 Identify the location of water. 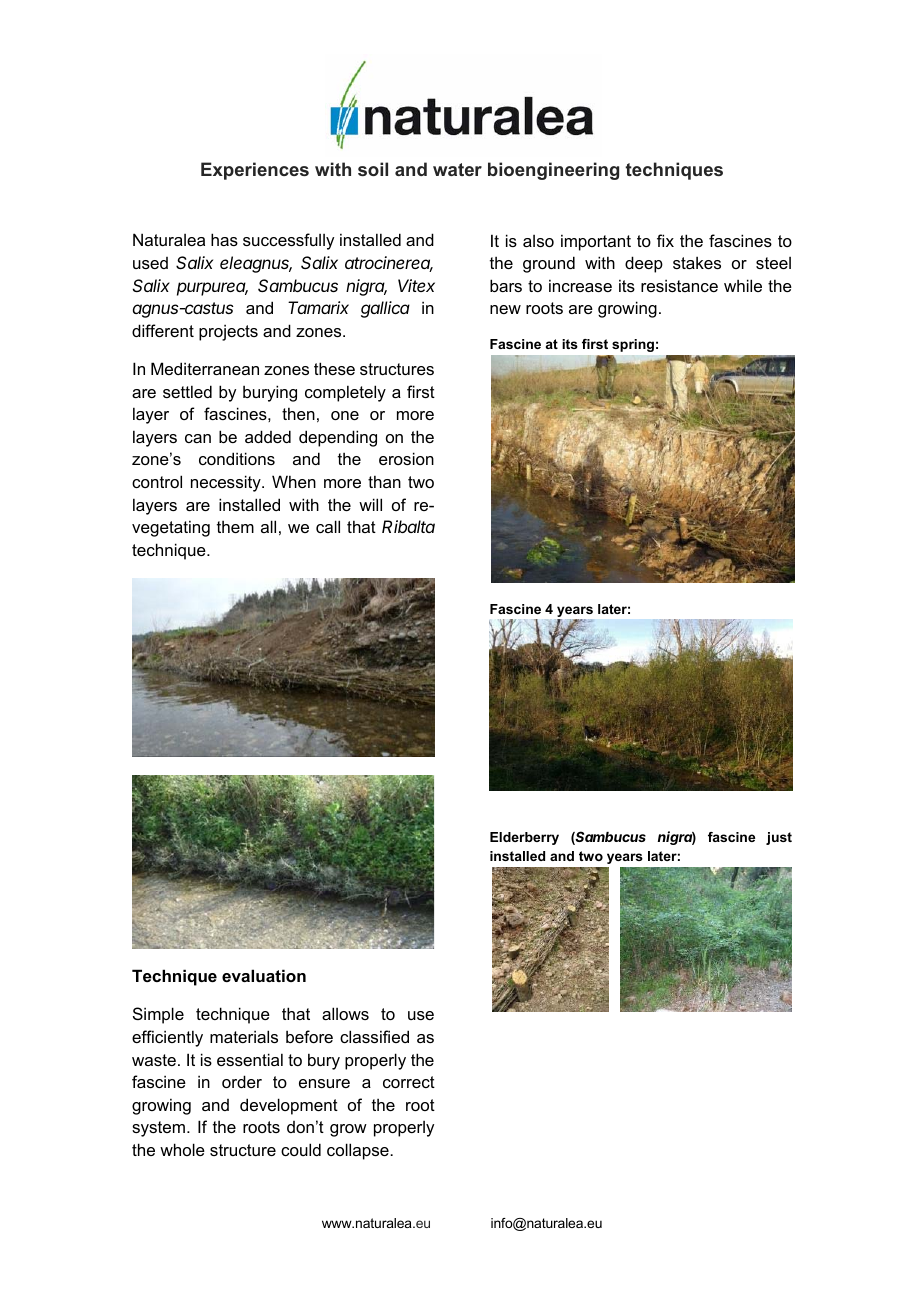
(457, 169).
